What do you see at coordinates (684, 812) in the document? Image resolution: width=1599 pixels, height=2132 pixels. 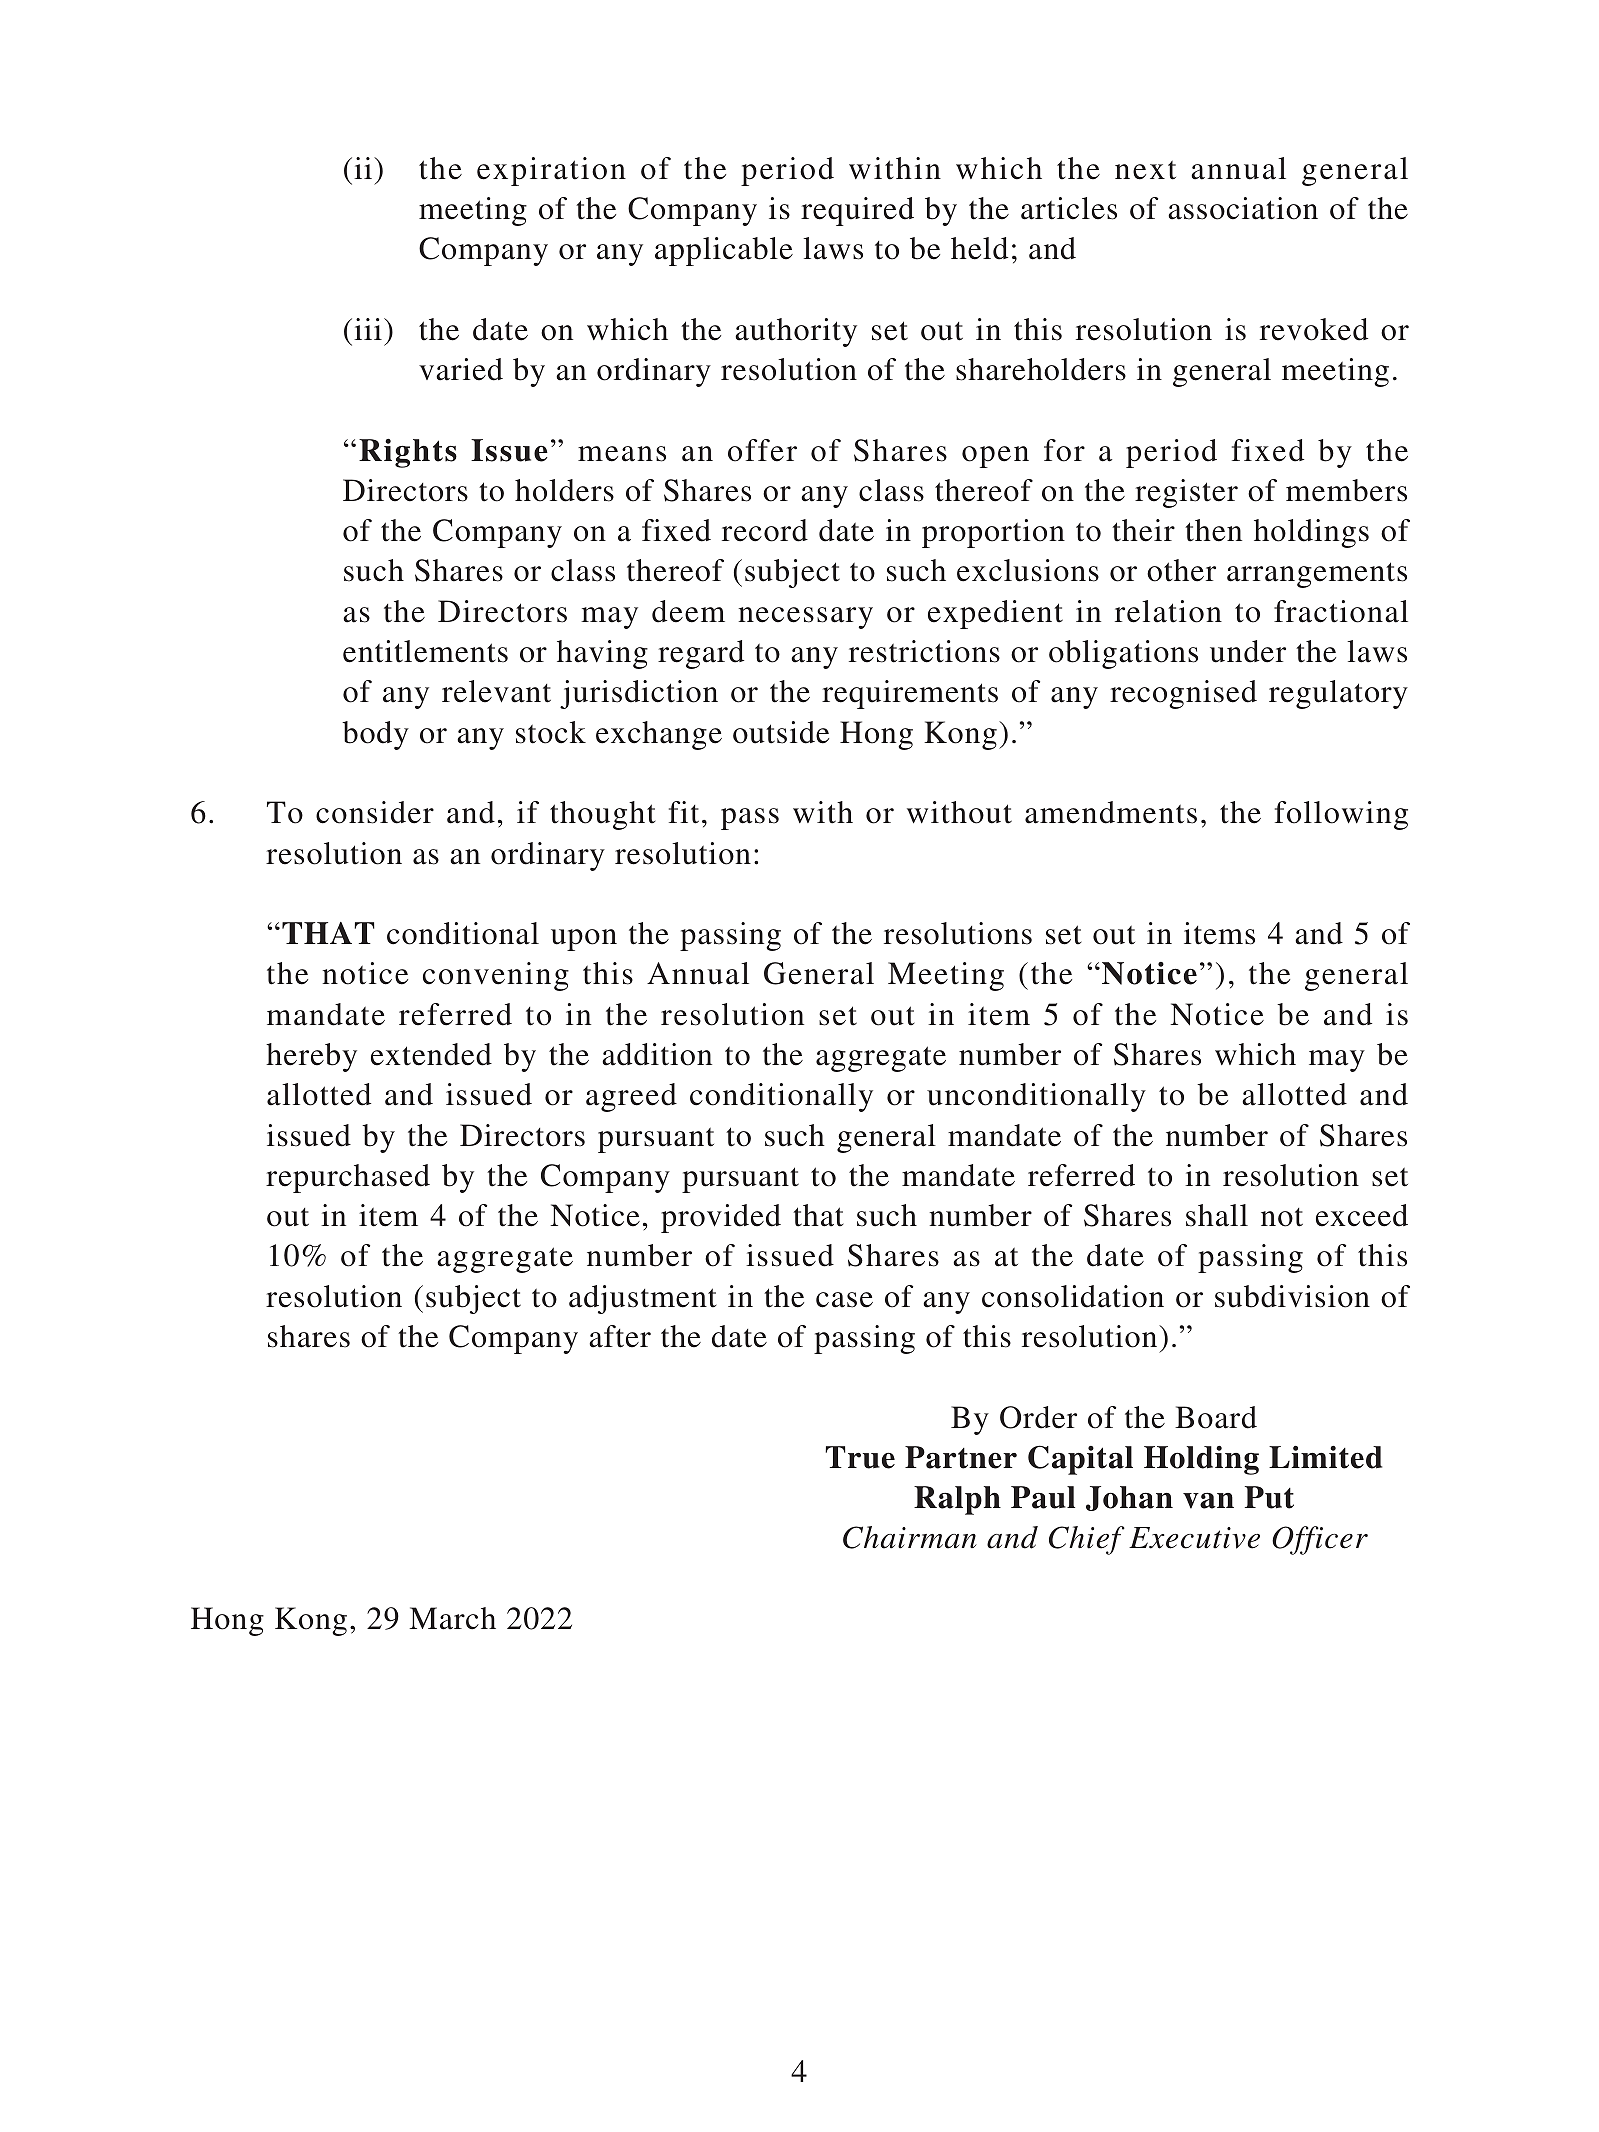 I see `fit` at bounding box center [684, 812].
